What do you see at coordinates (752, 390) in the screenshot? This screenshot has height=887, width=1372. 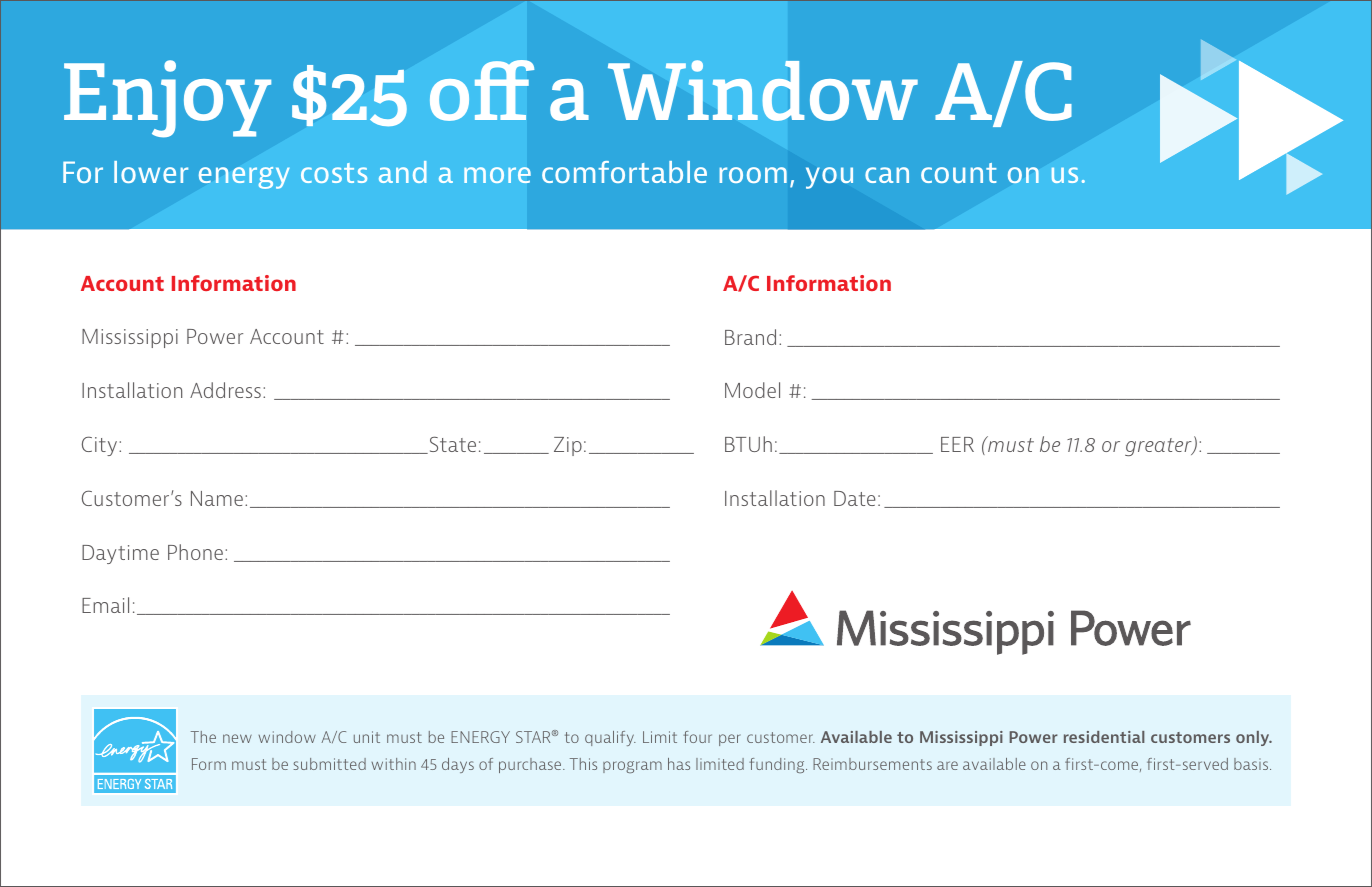 I see `Model` at bounding box center [752, 390].
